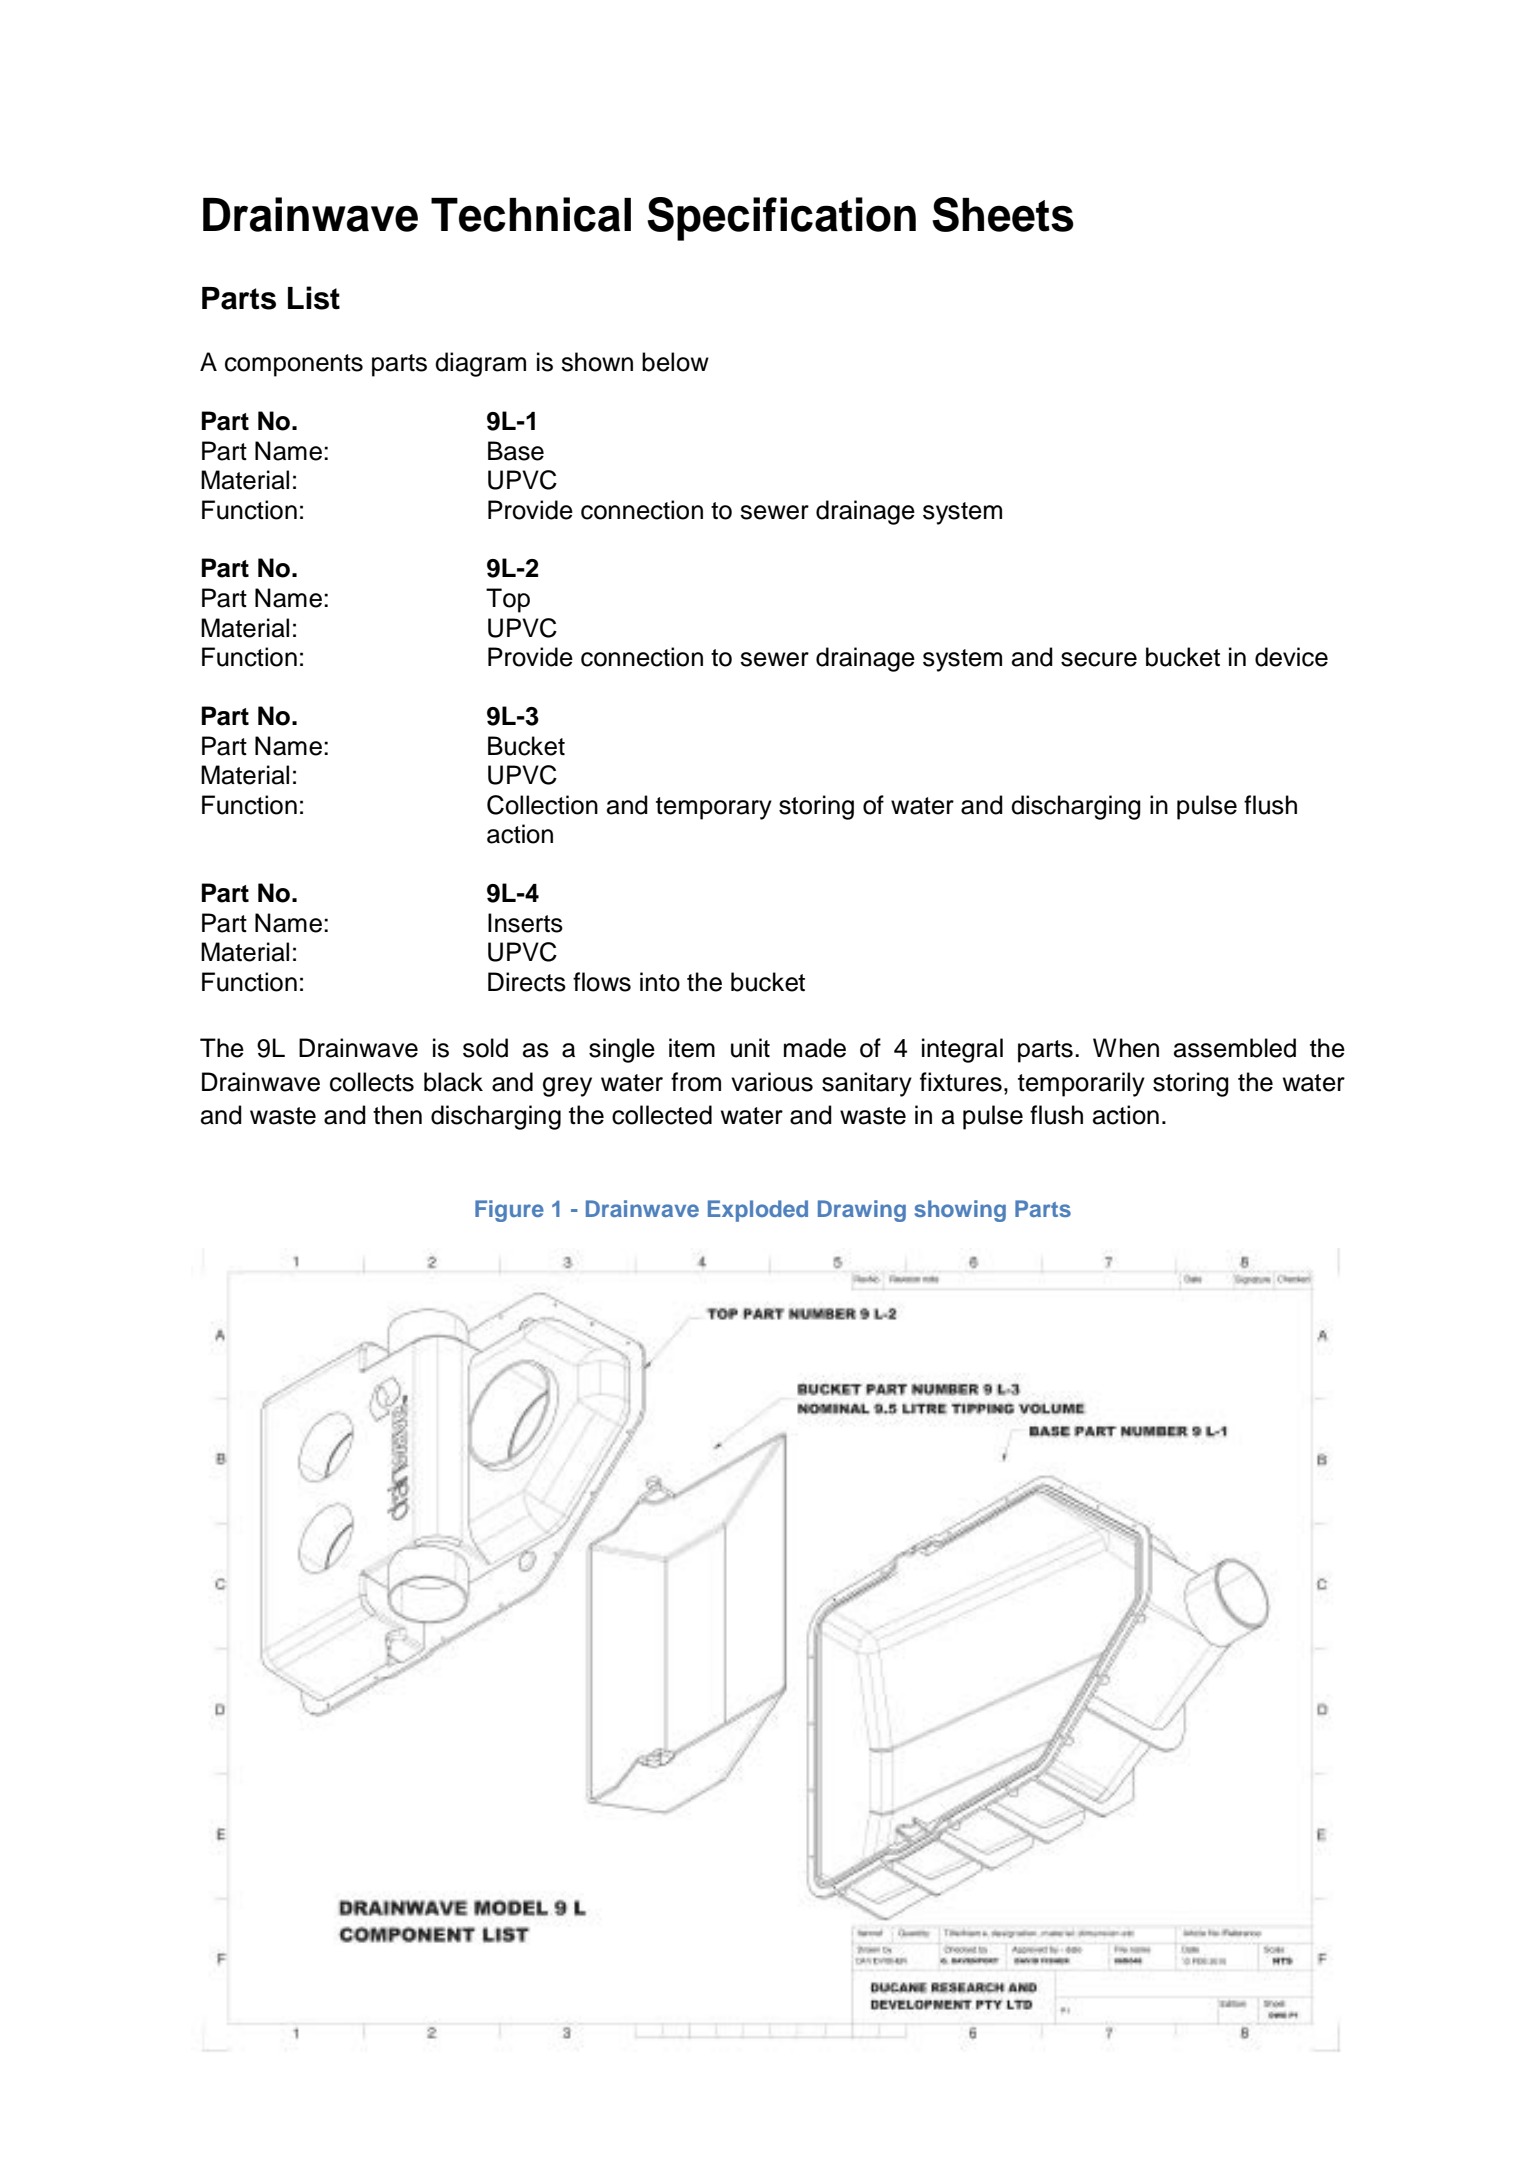 The width and height of the screenshot is (1526, 2160). Describe the element at coordinates (675, 362) in the screenshot. I see `below` at that location.
